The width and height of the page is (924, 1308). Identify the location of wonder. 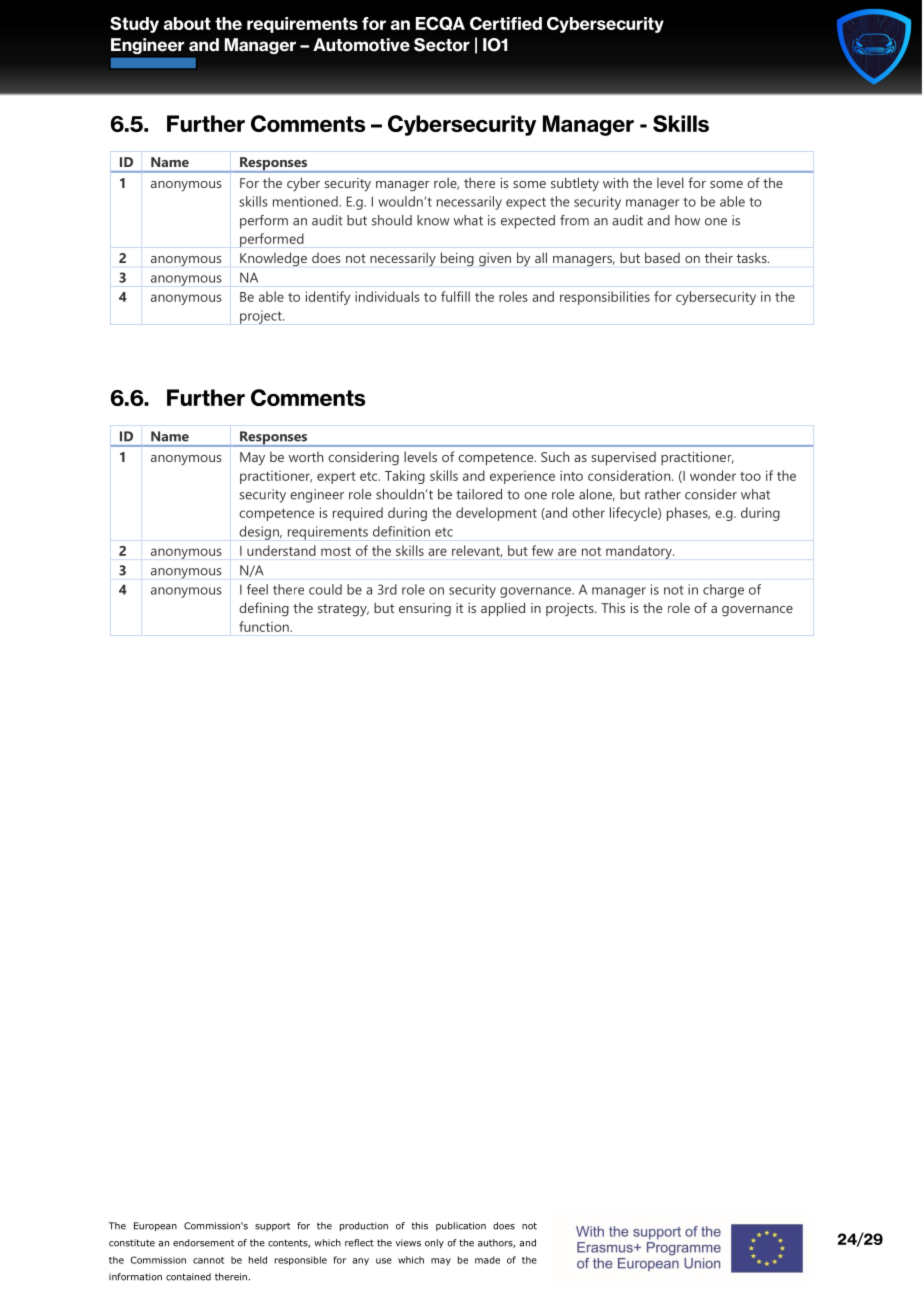
(713, 475).
